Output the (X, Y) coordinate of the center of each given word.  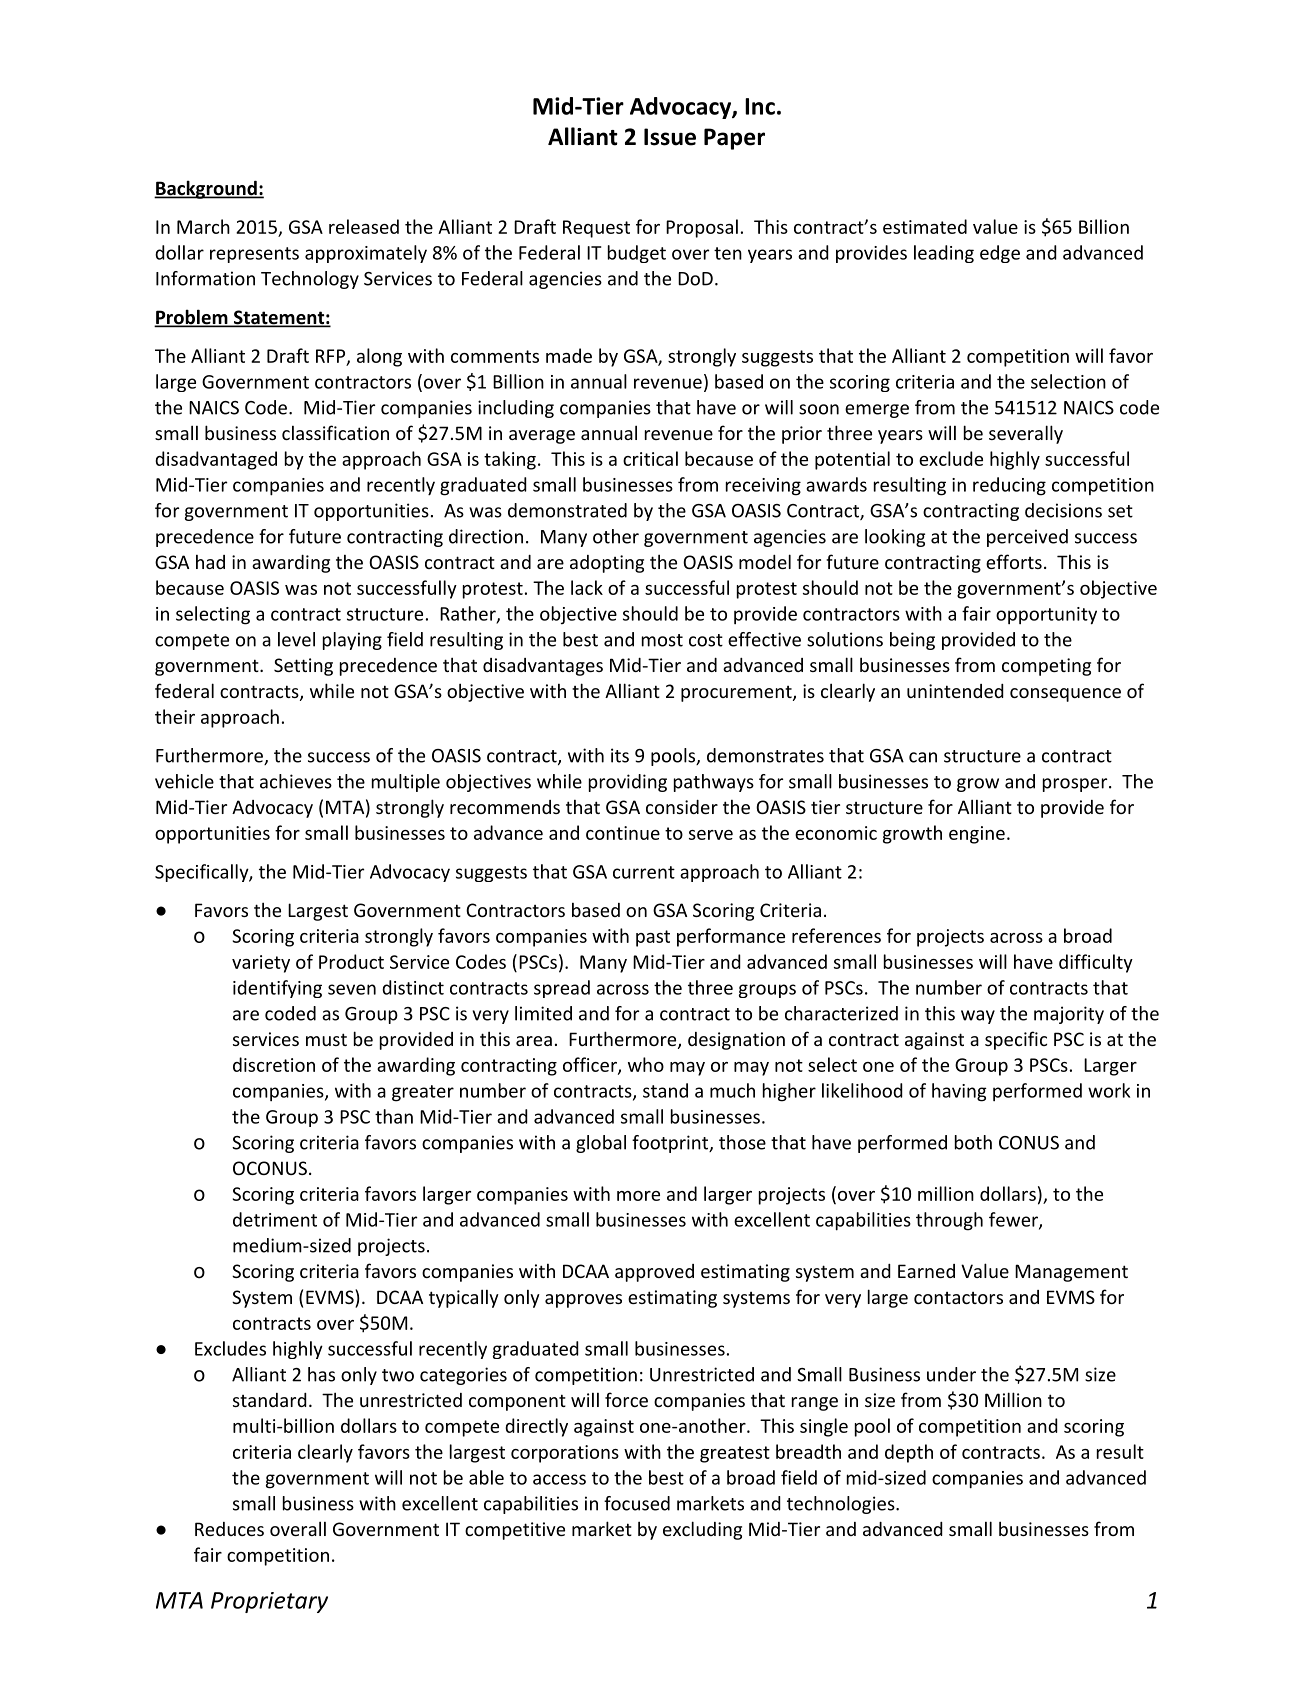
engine (977, 835)
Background (206, 189)
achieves (296, 781)
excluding (702, 1530)
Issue (670, 137)
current (644, 872)
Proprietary (269, 1602)
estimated (925, 226)
